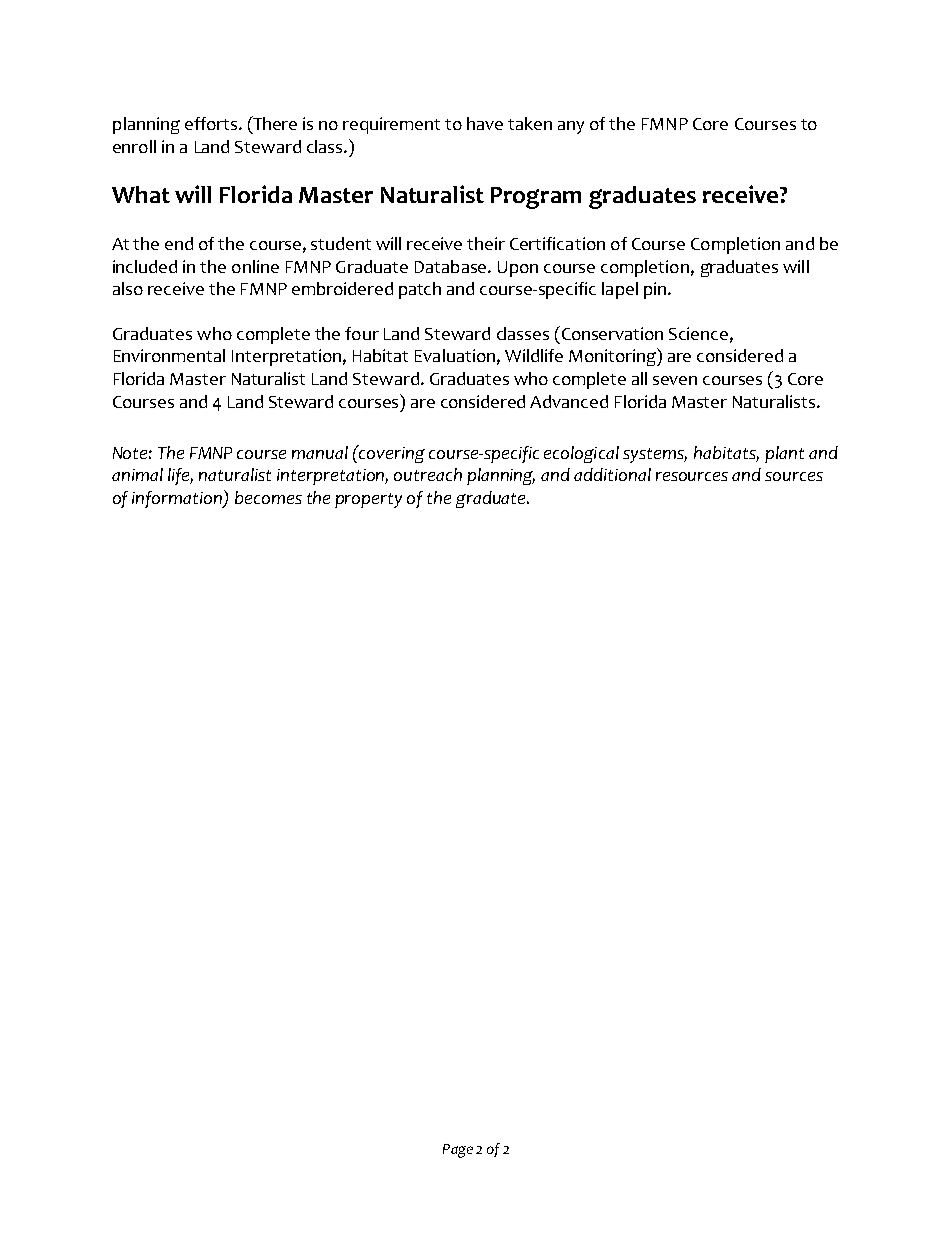 The height and width of the image is (1233, 952). Describe the element at coordinates (458, 1151) in the image. I see `Page` at that location.
